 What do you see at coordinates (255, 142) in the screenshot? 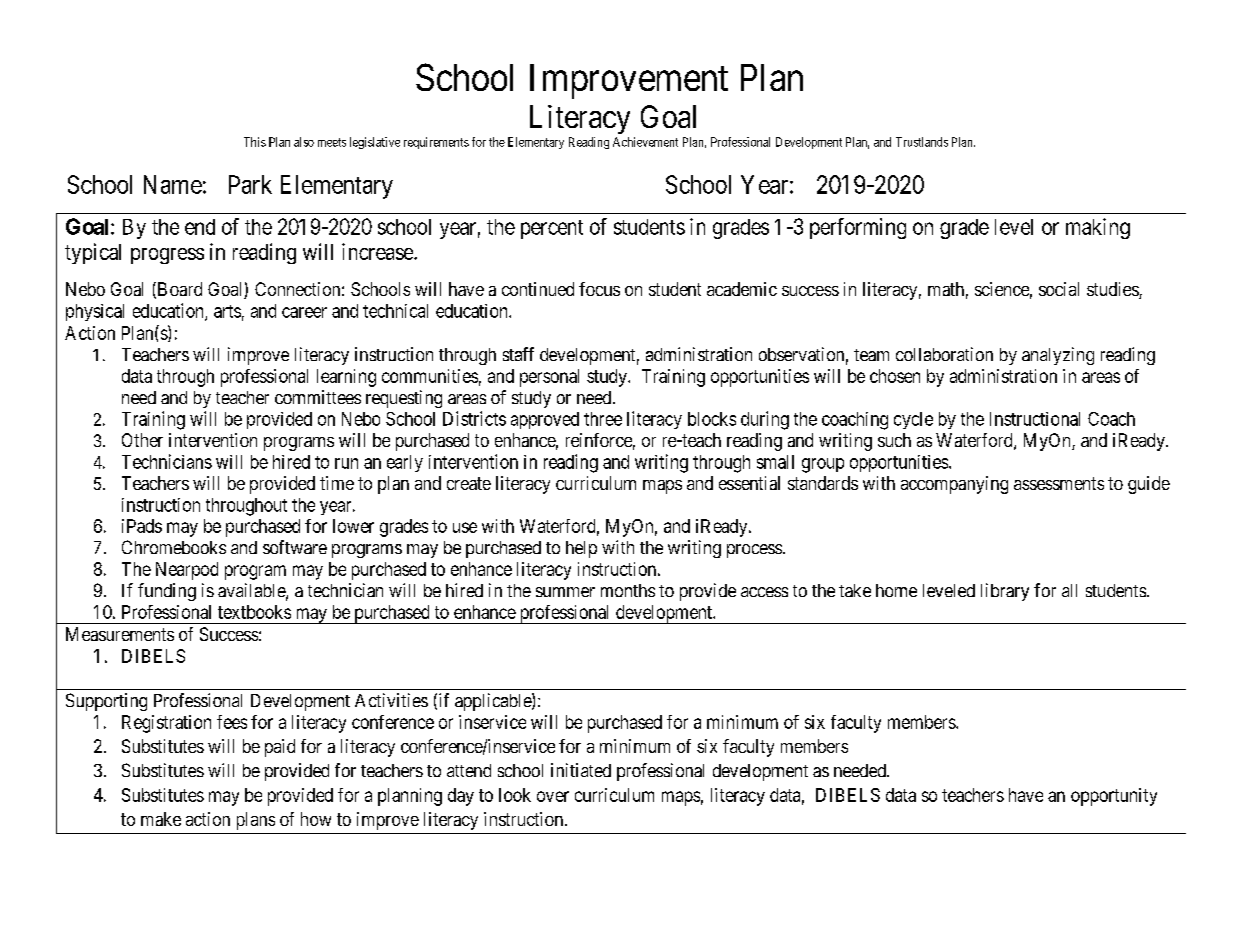
I see `This` at bounding box center [255, 142].
